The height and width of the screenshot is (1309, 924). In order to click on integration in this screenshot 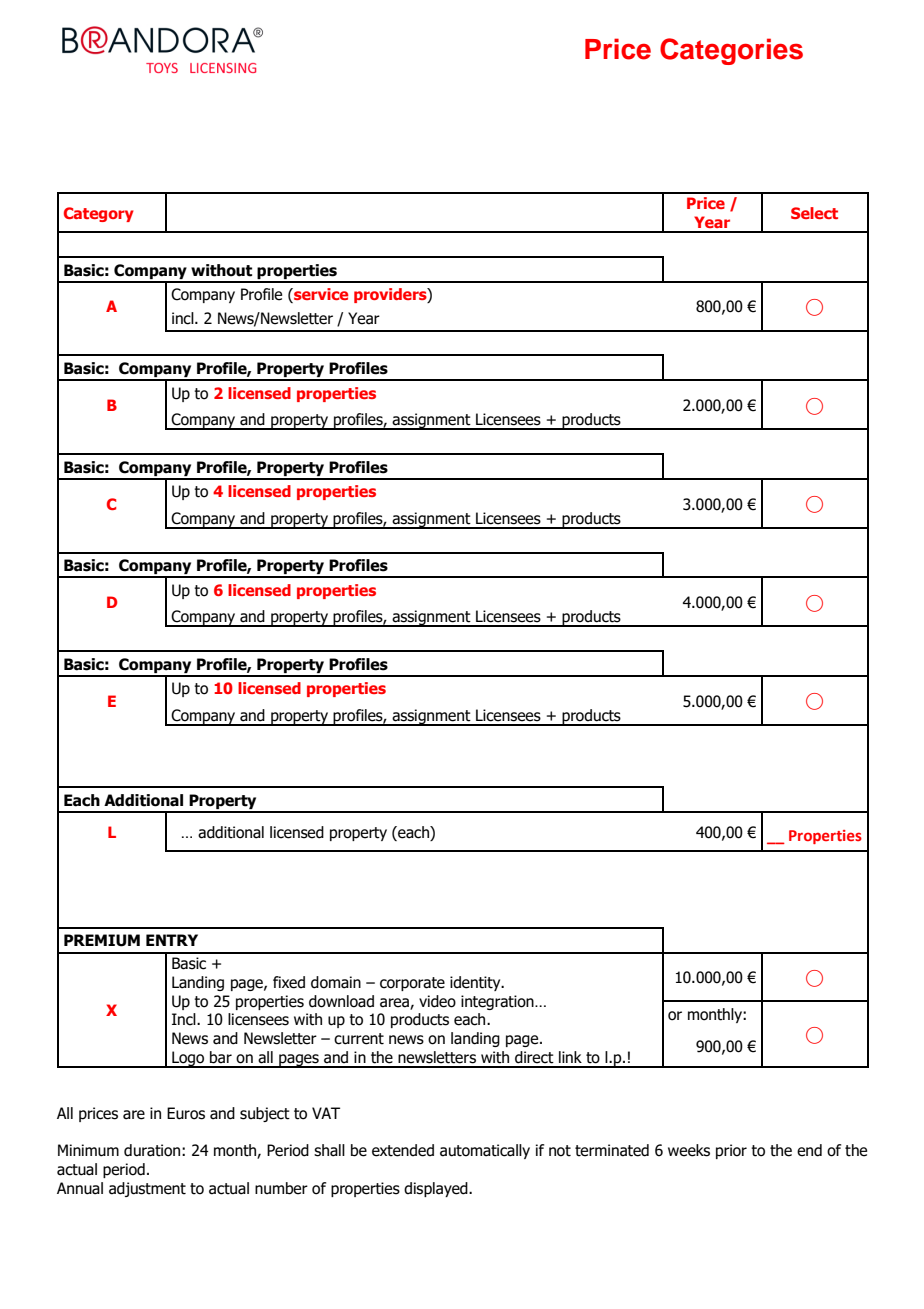, I will do `click(498, 1002)`.
